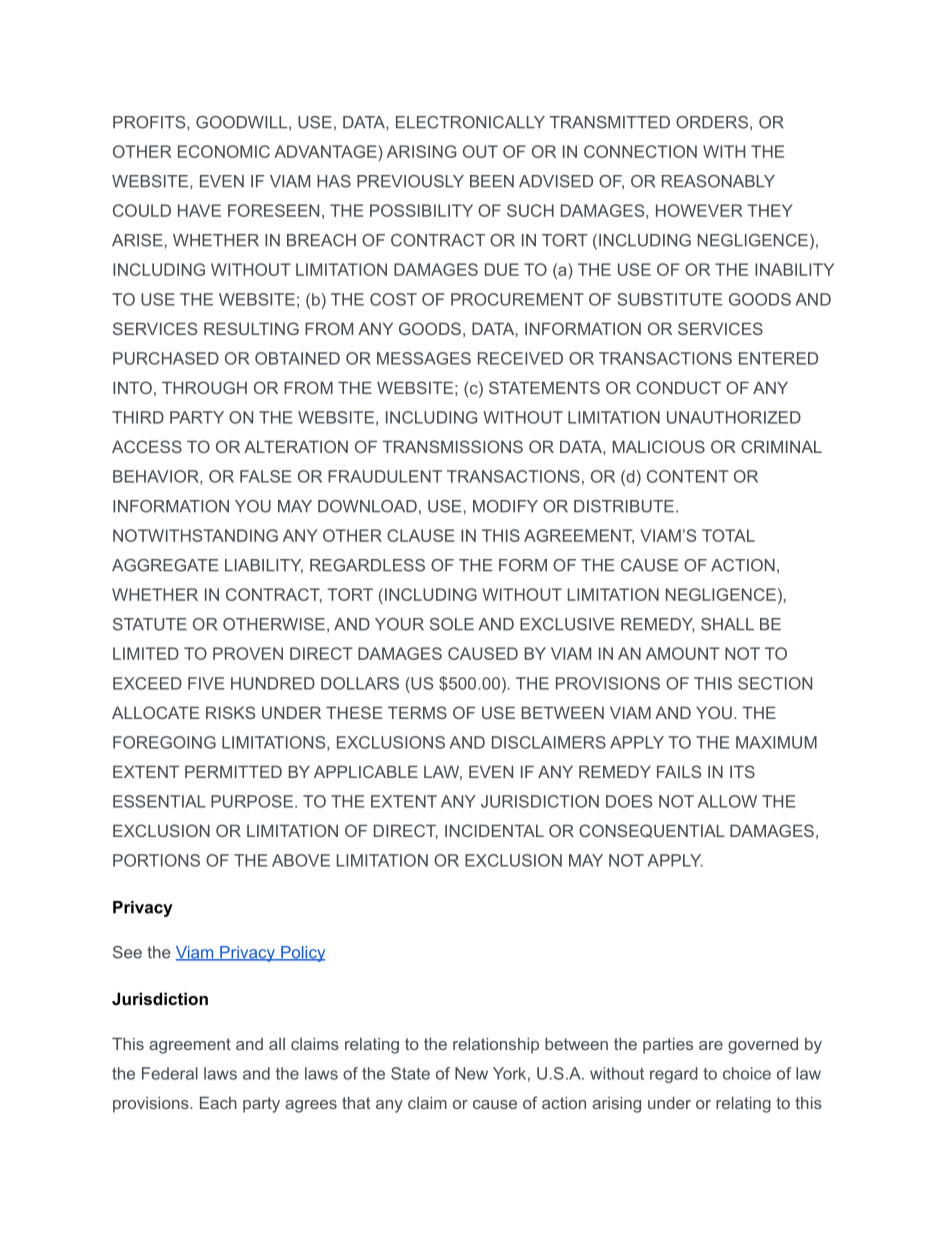  Describe the element at coordinates (224, 151) in the screenshot. I see `ECONOMIC` at that location.
